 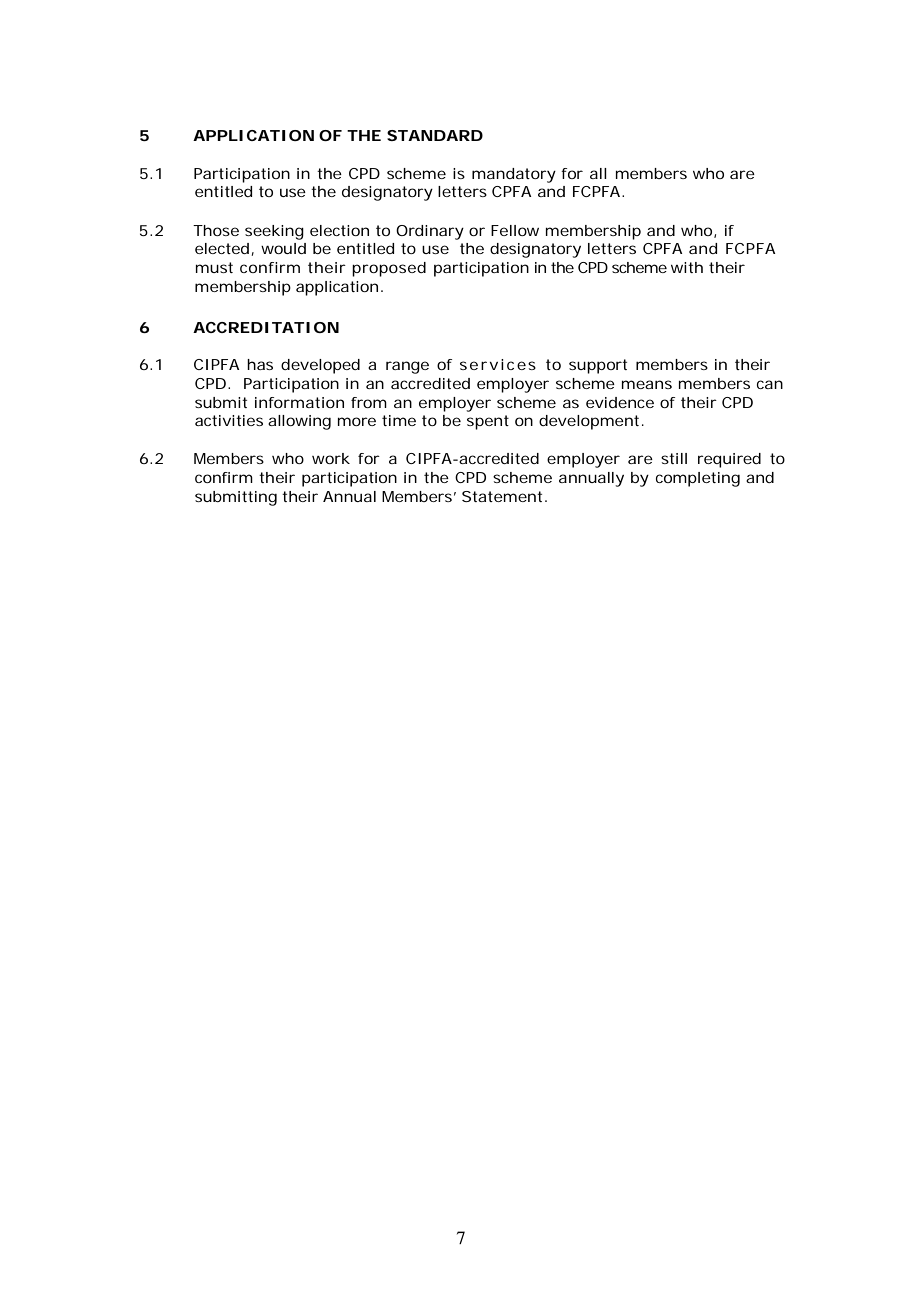 What do you see at coordinates (299, 402) in the screenshot?
I see `information` at bounding box center [299, 402].
